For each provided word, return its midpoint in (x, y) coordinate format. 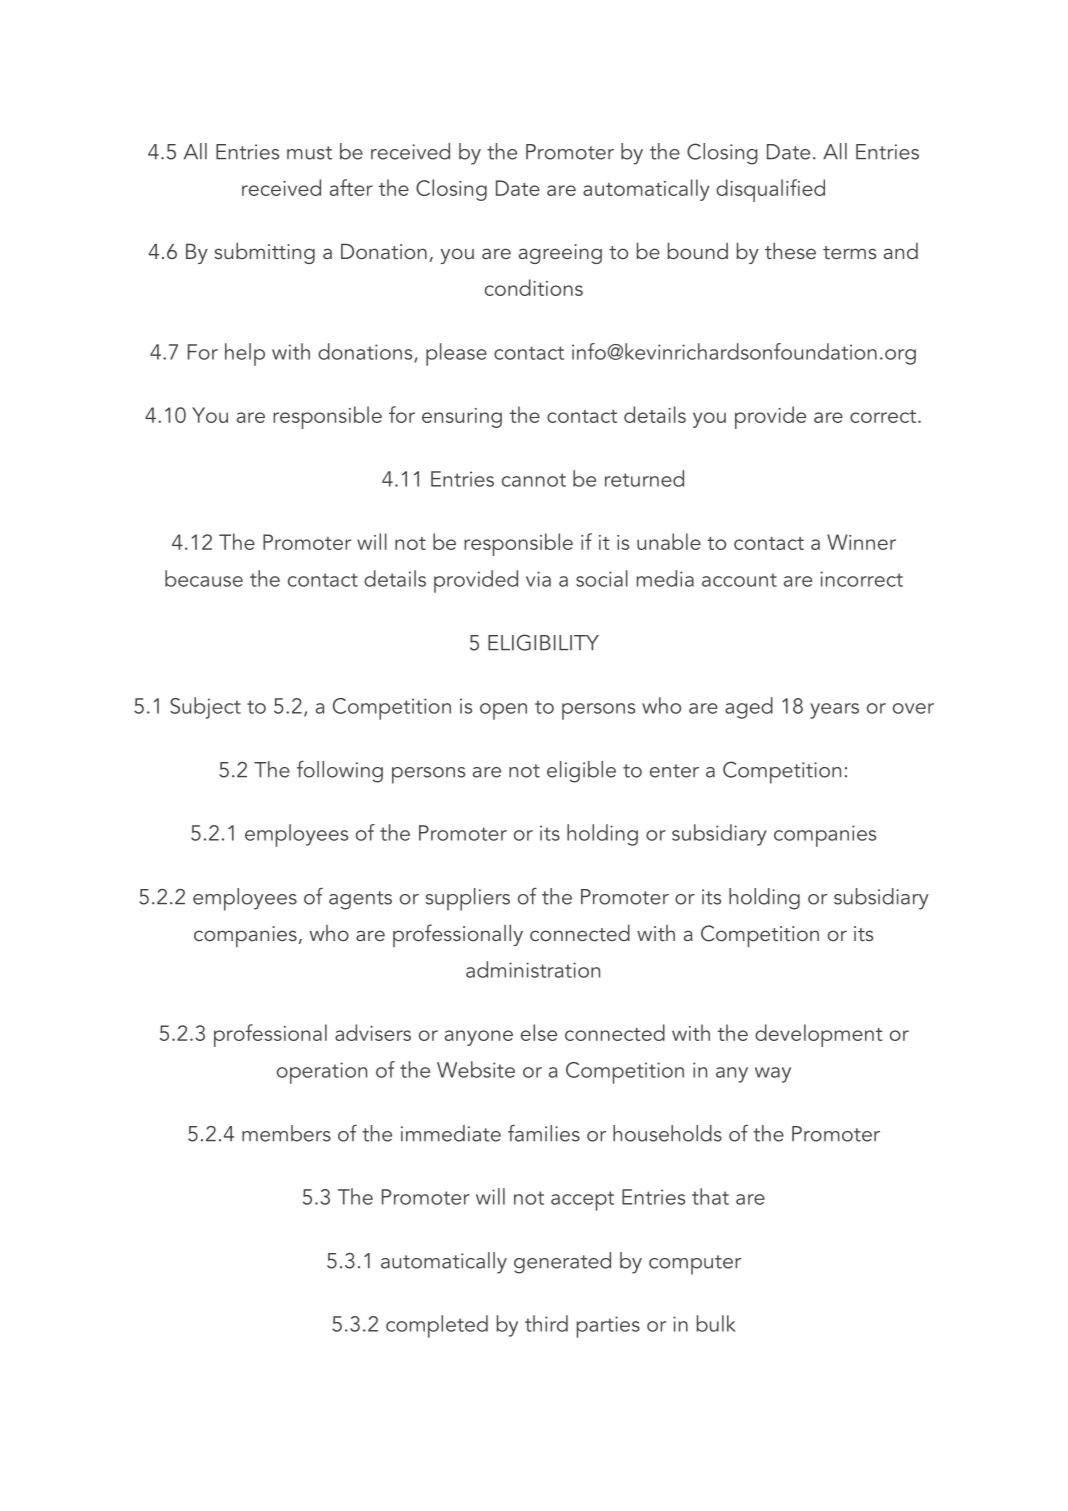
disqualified (770, 190)
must (309, 153)
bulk (716, 1323)
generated (562, 1263)
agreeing (560, 254)
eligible (581, 772)
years (834, 711)
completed (437, 1326)
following (340, 771)
